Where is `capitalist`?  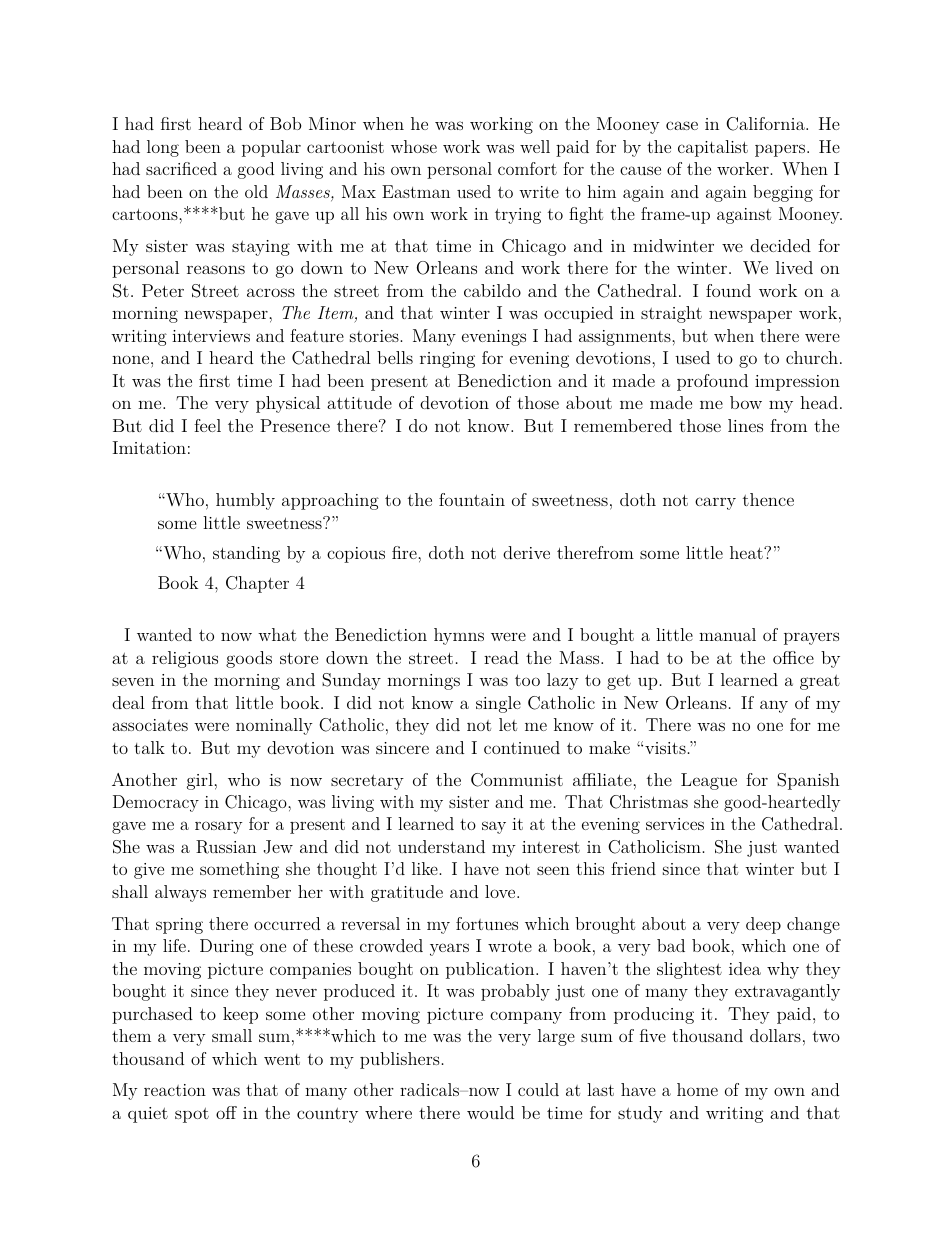
capitalist is located at coordinates (713, 148).
